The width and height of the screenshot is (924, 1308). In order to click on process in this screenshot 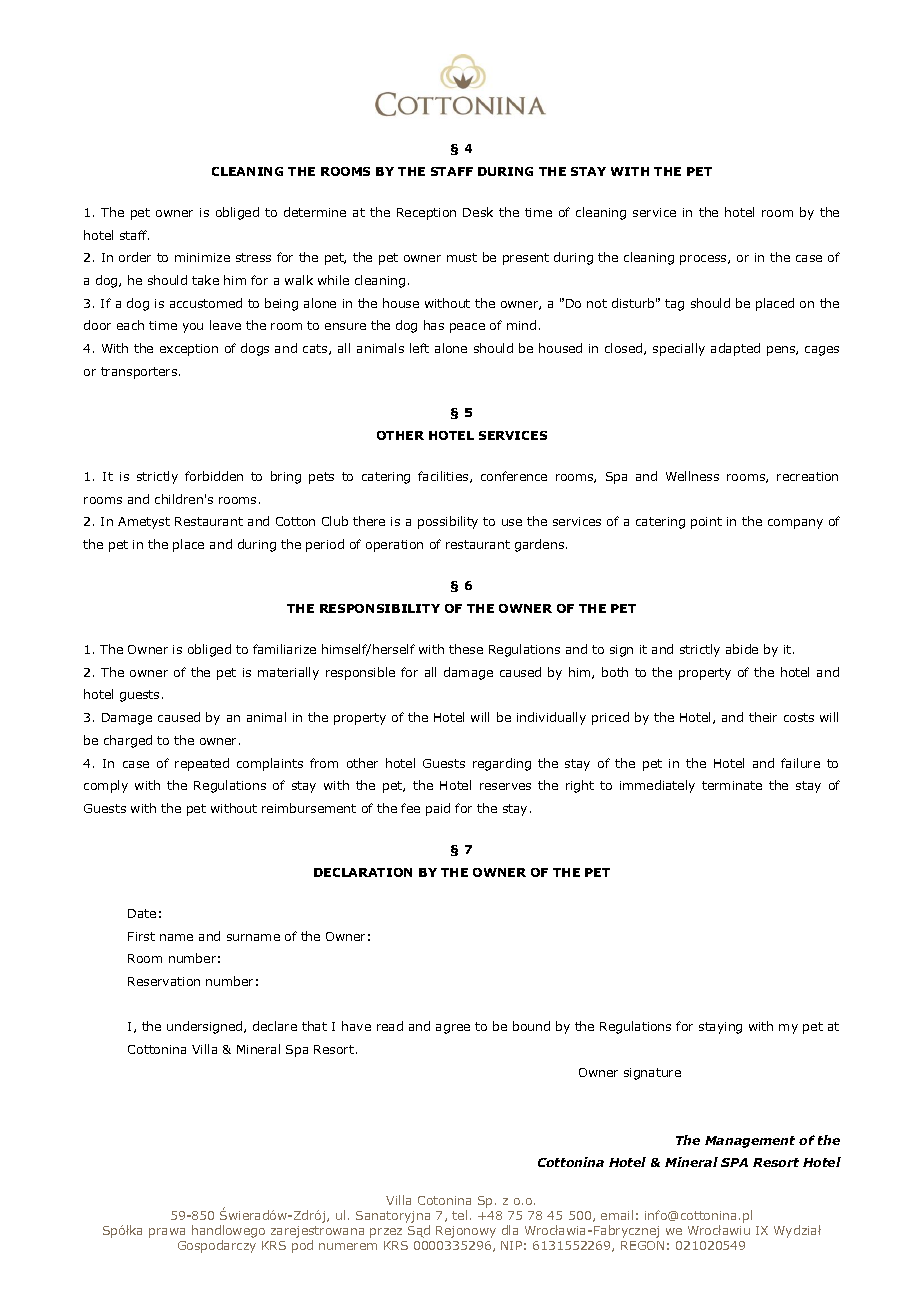, I will do `click(704, 260)`.
